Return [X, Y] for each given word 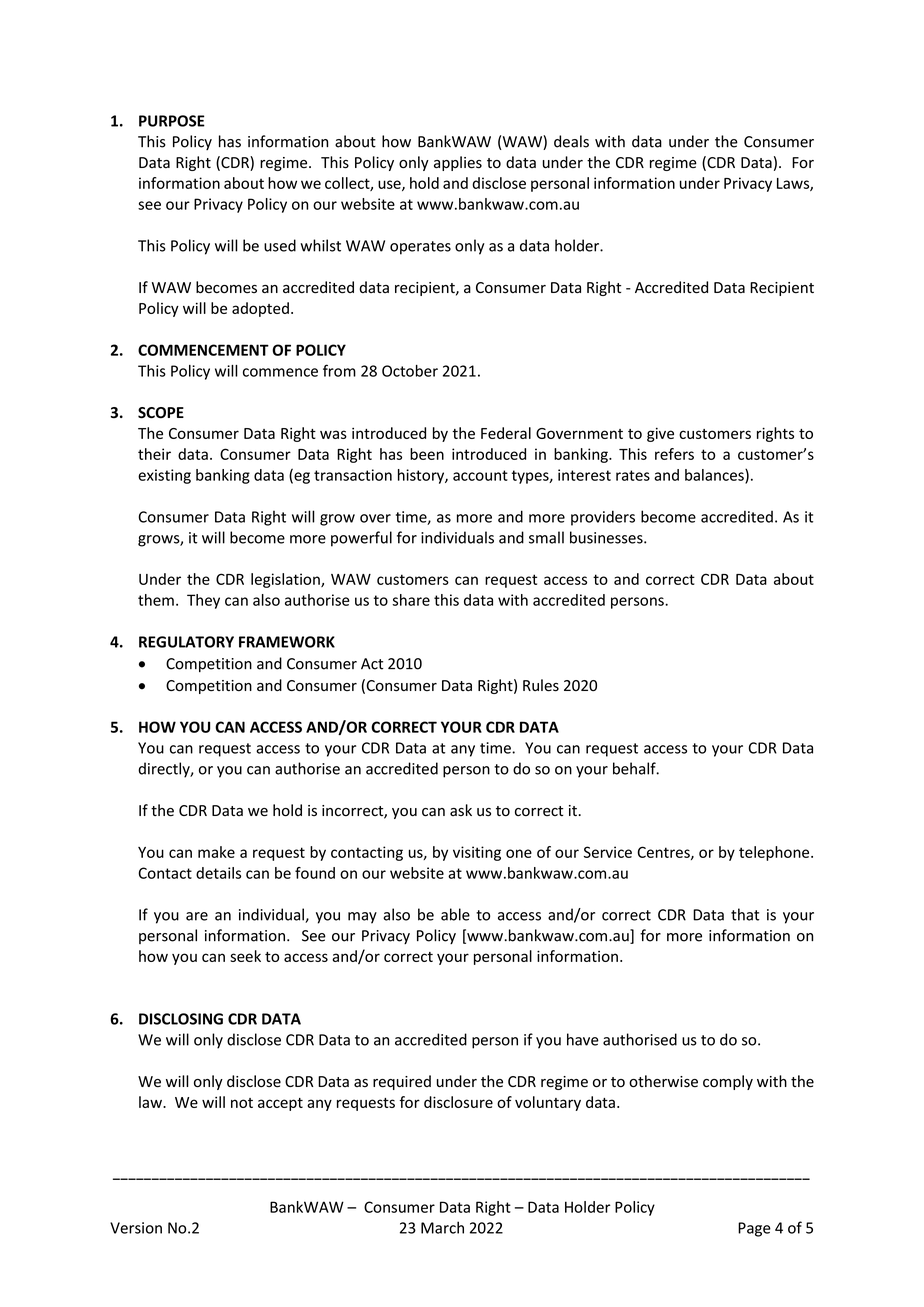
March [442, 1227]
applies [458, 163]
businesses [607, 537]
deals [571, 141]
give [660, 434]
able [455, 914]
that [745, 914]
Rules [541, 685]
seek [245, 956]
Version [136, 1228]
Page [754, 1229]
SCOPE [161, 413]
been [427, 454]
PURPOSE [172, 121]
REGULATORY [186, 642]
